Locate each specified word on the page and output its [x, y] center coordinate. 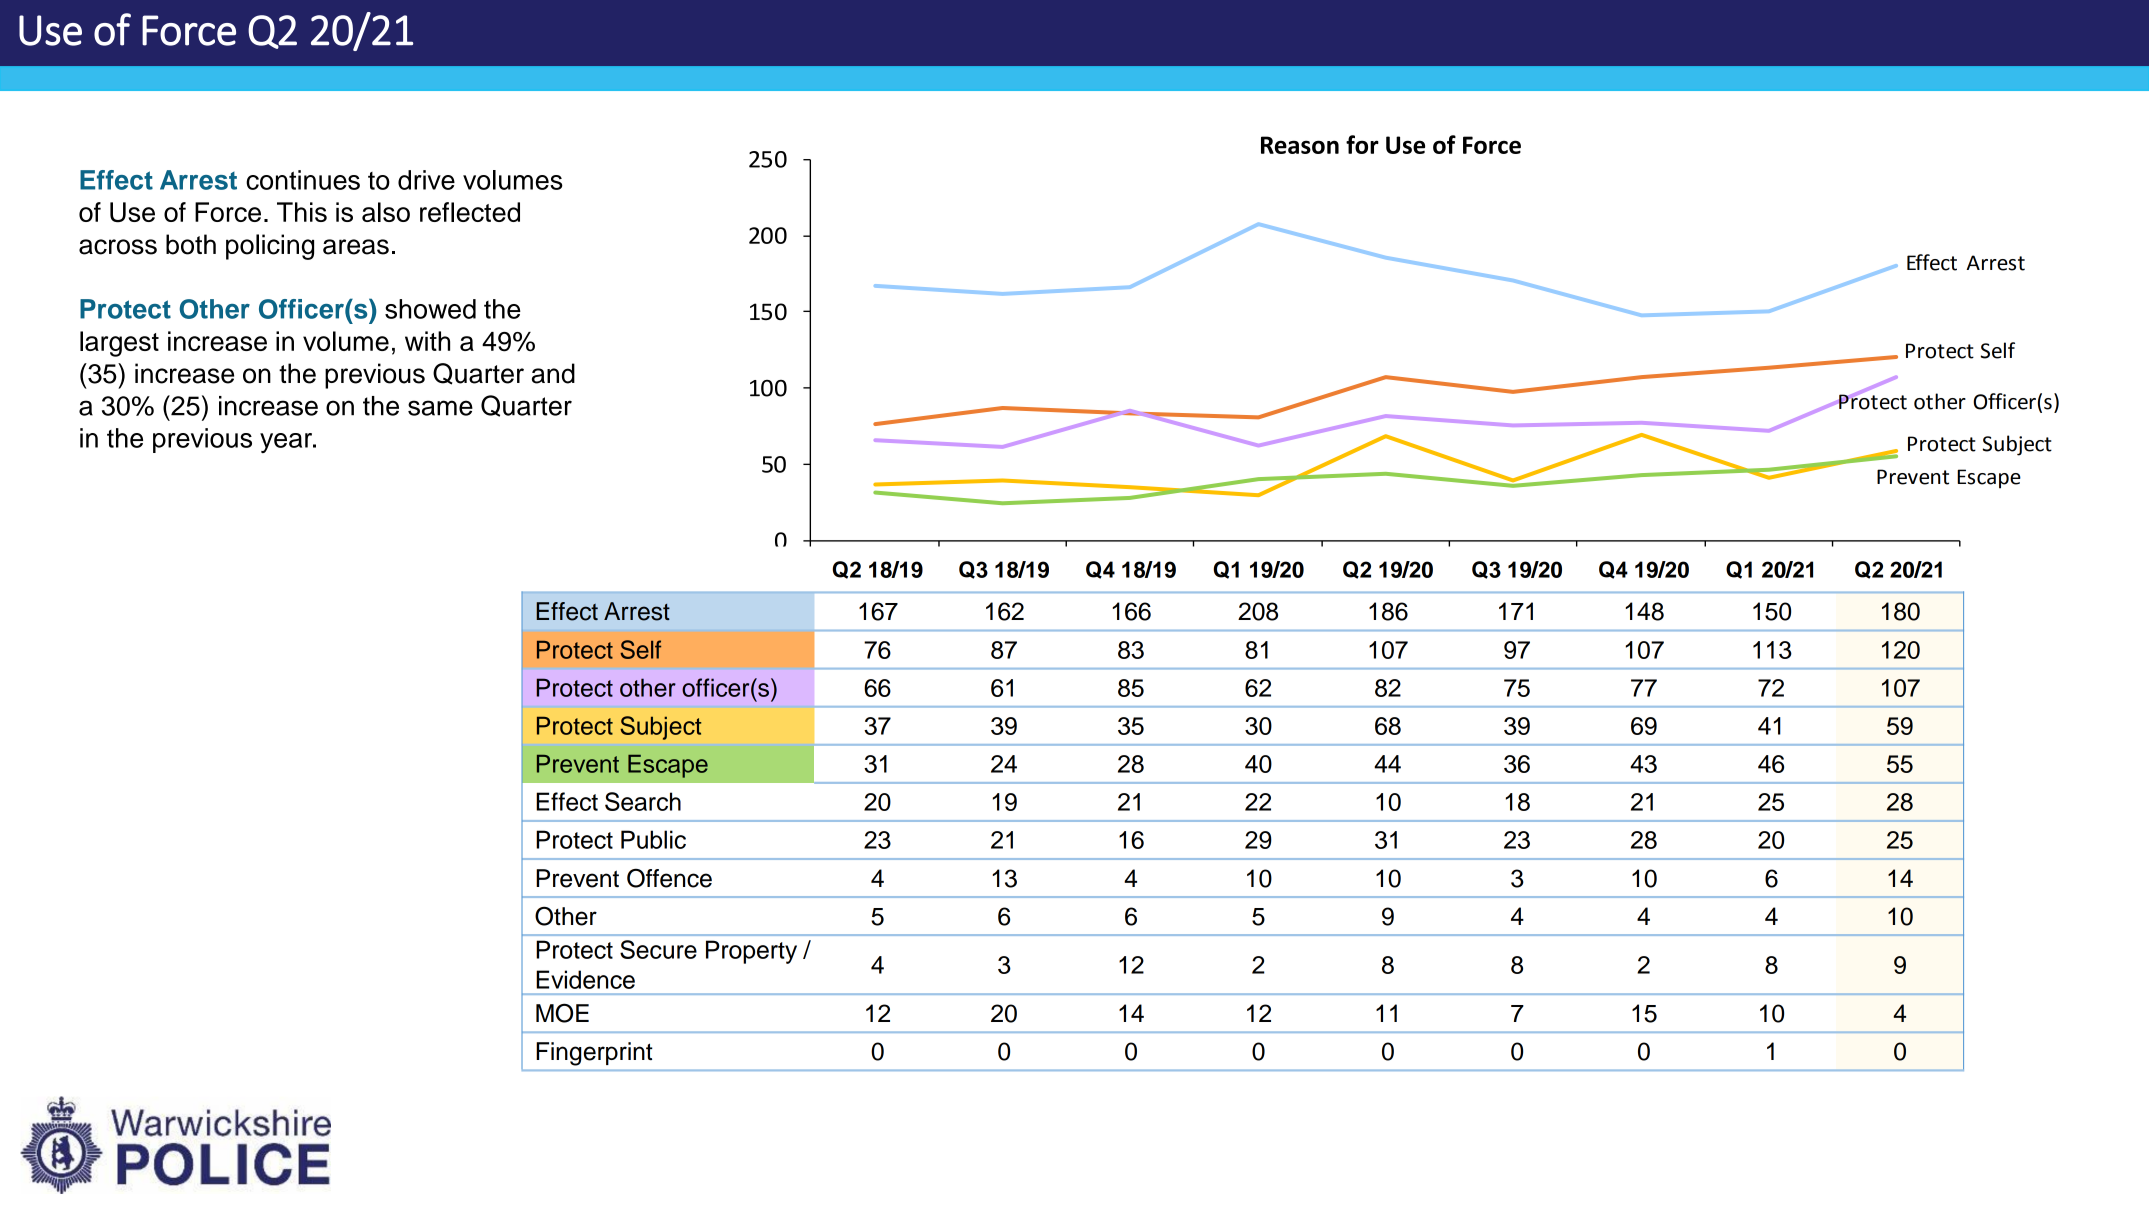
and [553, 373]
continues [303, 180]
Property [751, 952]
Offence [669, 878]
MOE [562, 1013]
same [440, 408]
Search [643, 801]
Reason [1300, 145]
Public [653, 839]
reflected [470, 212]
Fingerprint [594, 1054]
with [427, 341]
